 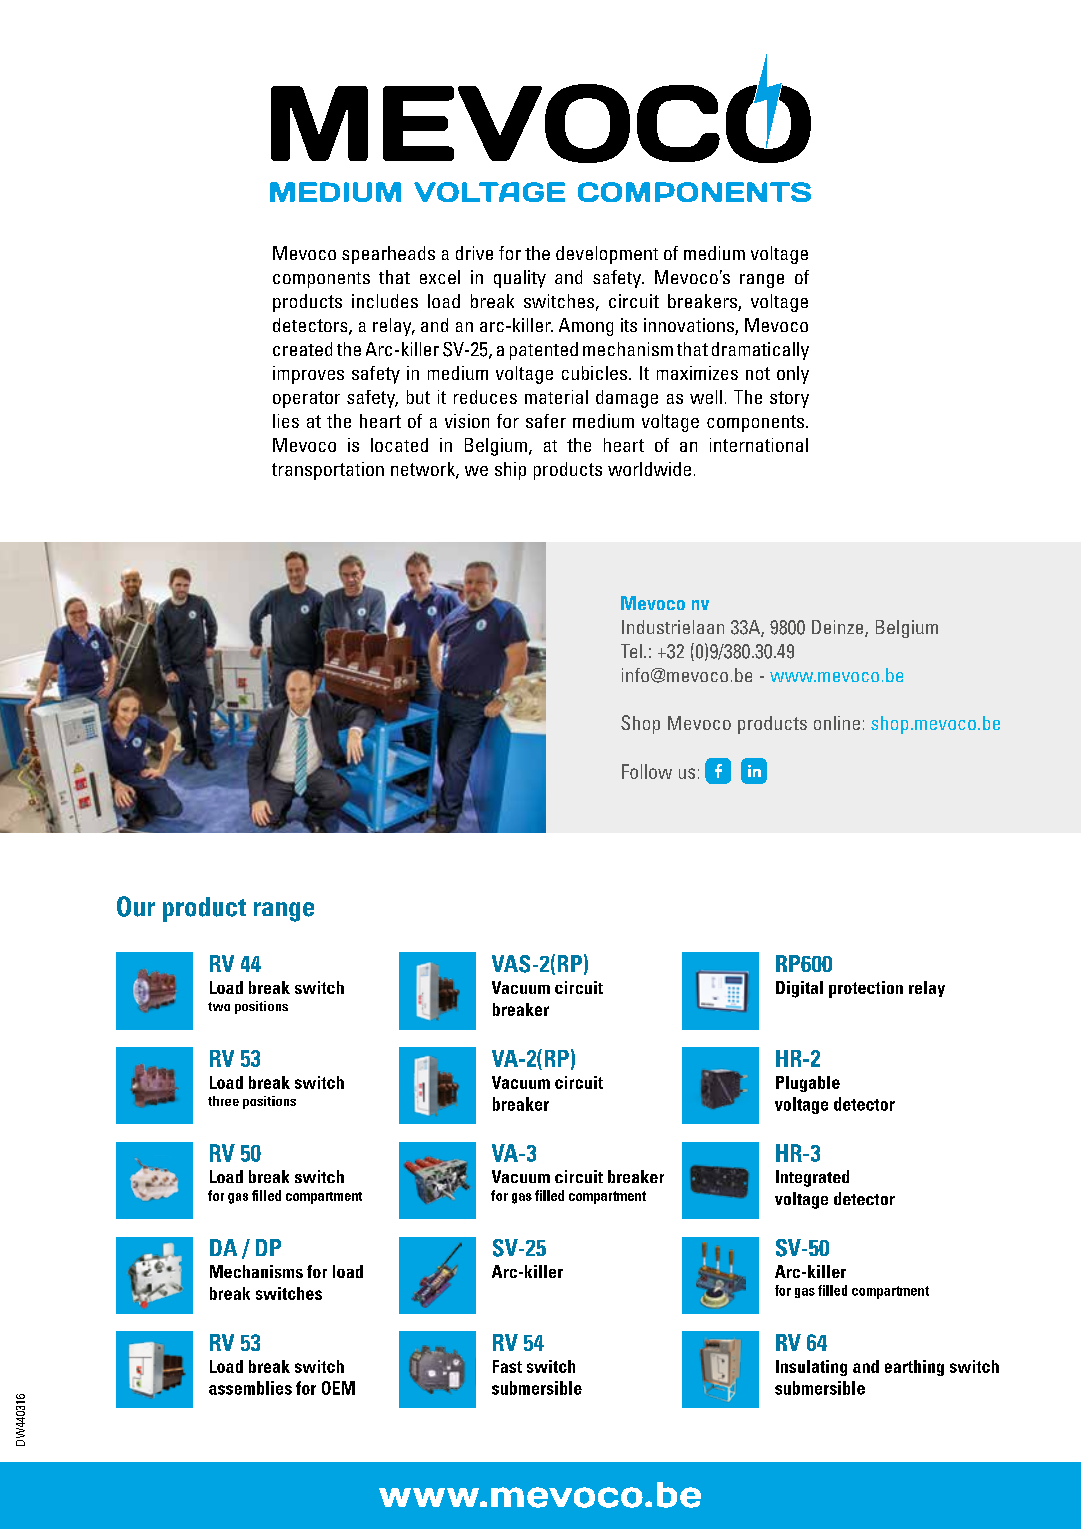 I want to click on online, so click(x=837, y=723).
